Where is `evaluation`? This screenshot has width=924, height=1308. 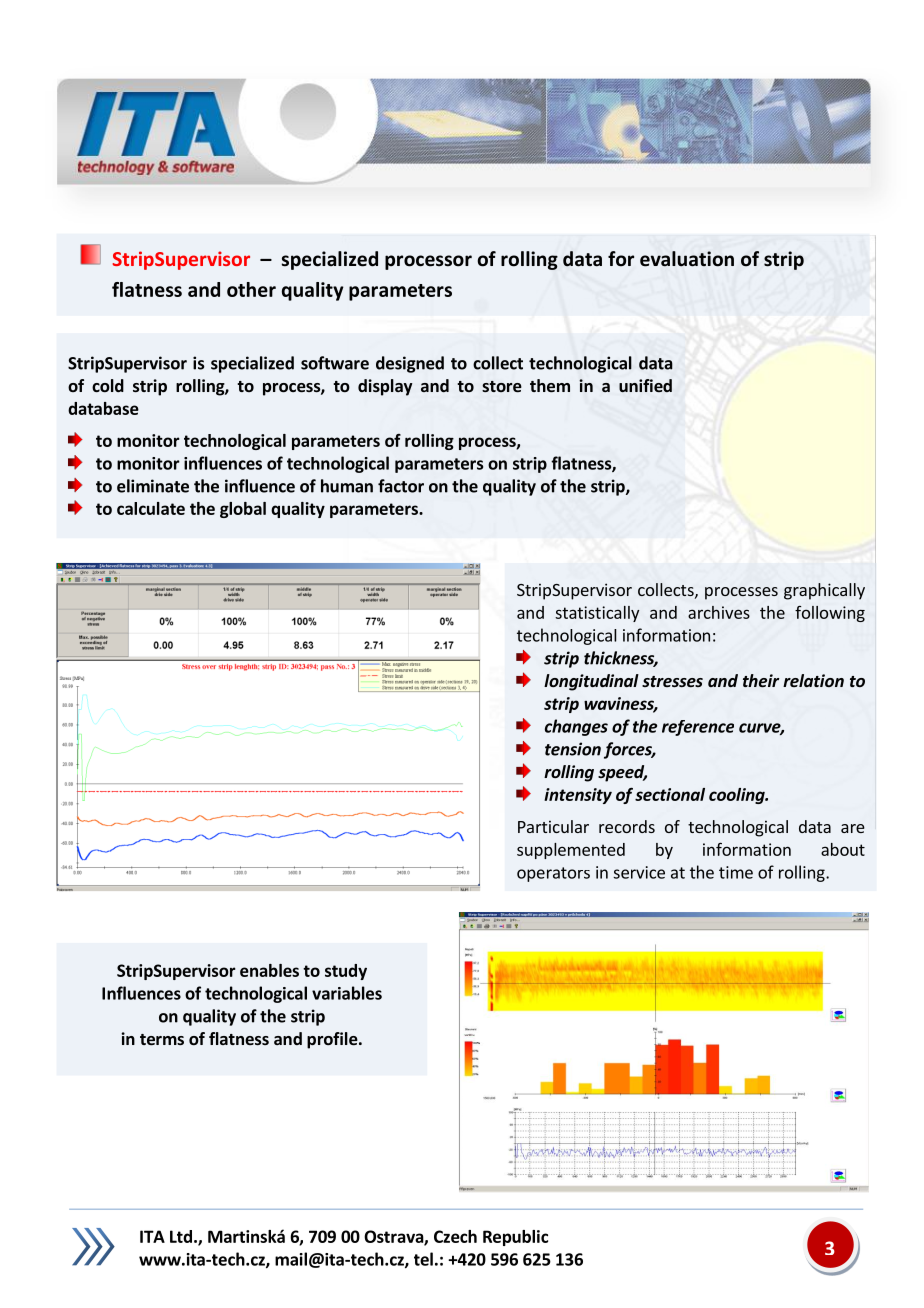 evaluation is located at coordinates (687, 259).
